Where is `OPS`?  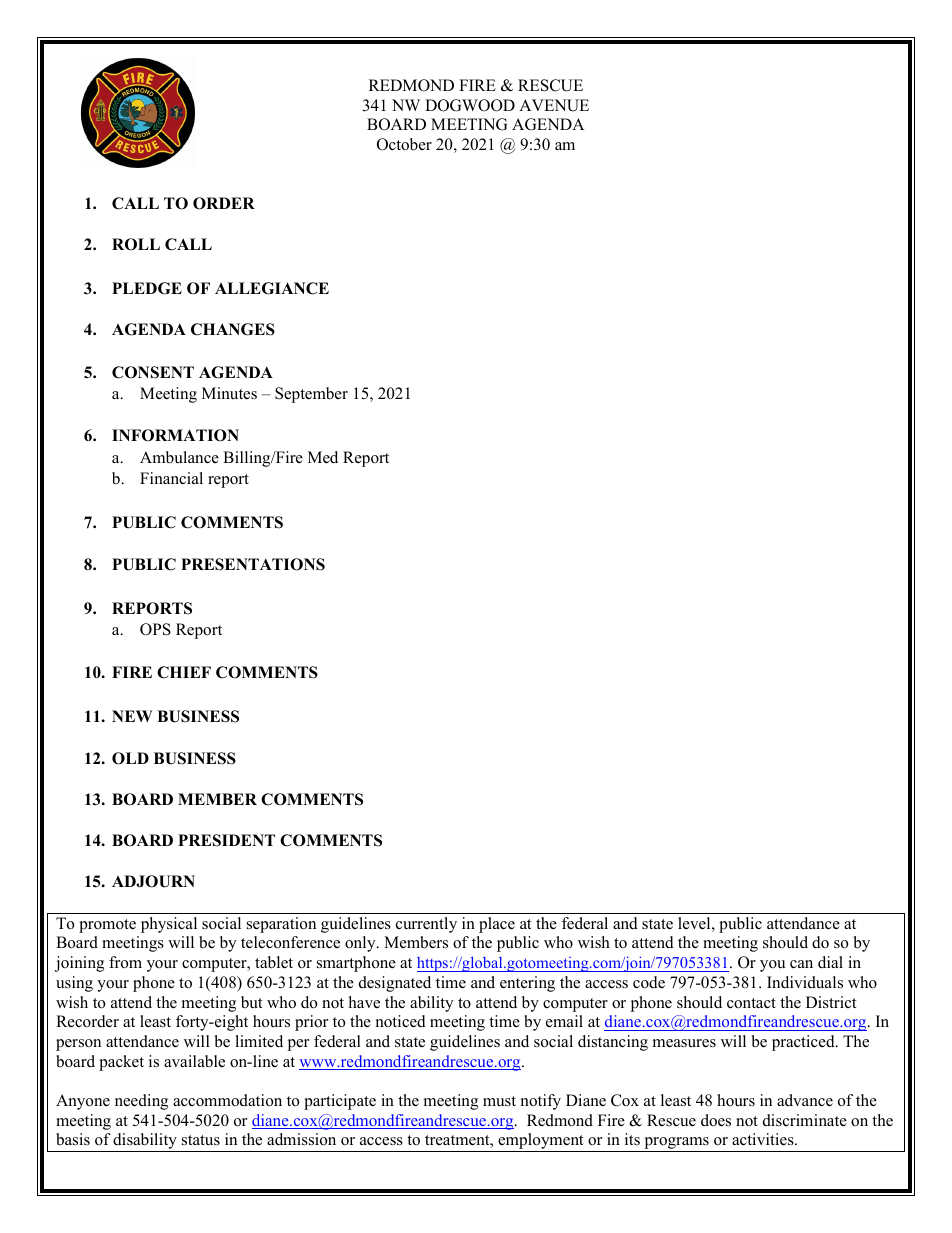
OPS is located at coordinates (155, 629).
